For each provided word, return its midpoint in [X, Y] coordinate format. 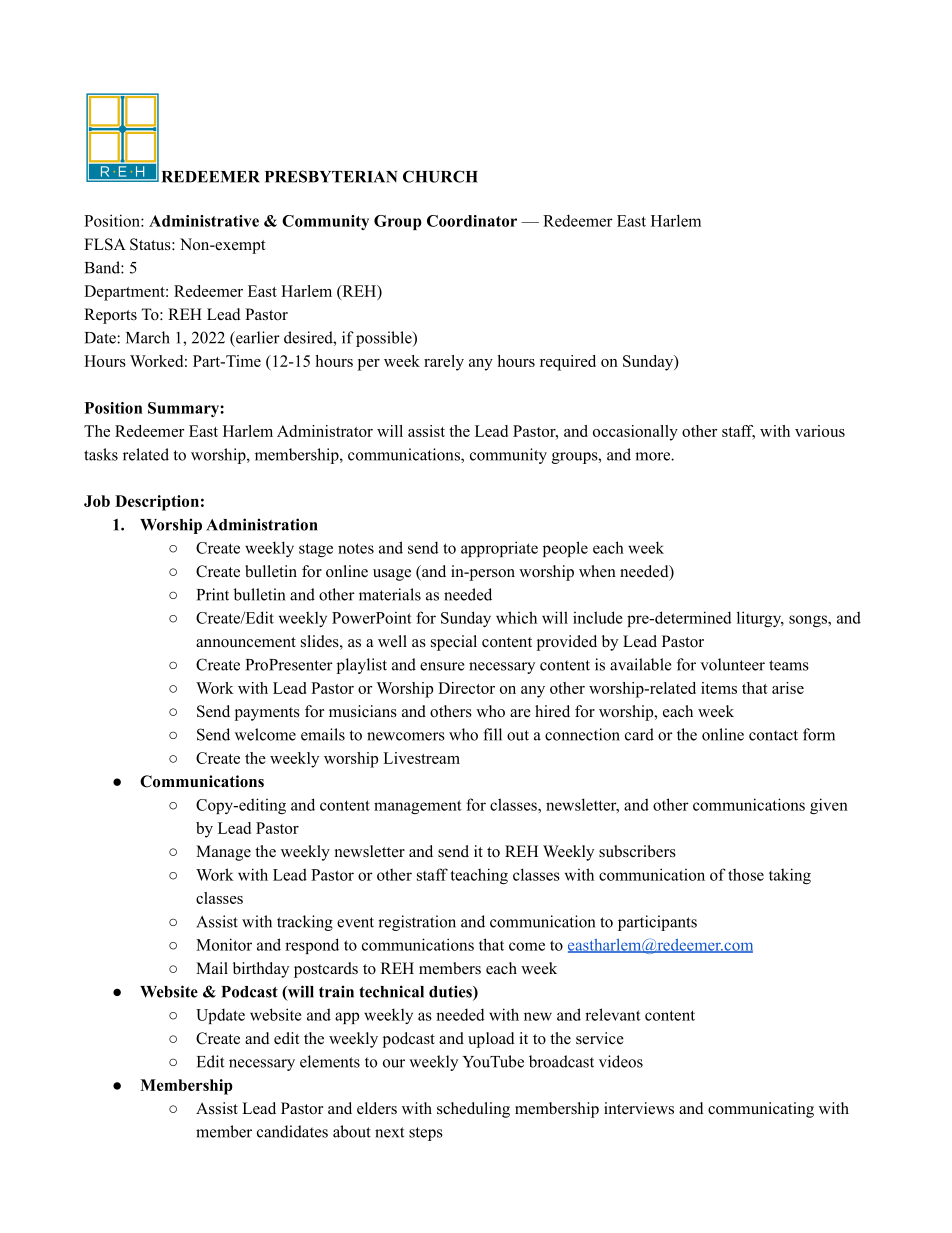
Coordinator [472, 221]
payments [267, 714]
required [568, 363]
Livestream [421, 758]
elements [330, 1061]
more [653, 456]
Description [157, 503]
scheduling [473, 1110]
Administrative [204, 221]
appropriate [499, 549]
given [829, 806]
